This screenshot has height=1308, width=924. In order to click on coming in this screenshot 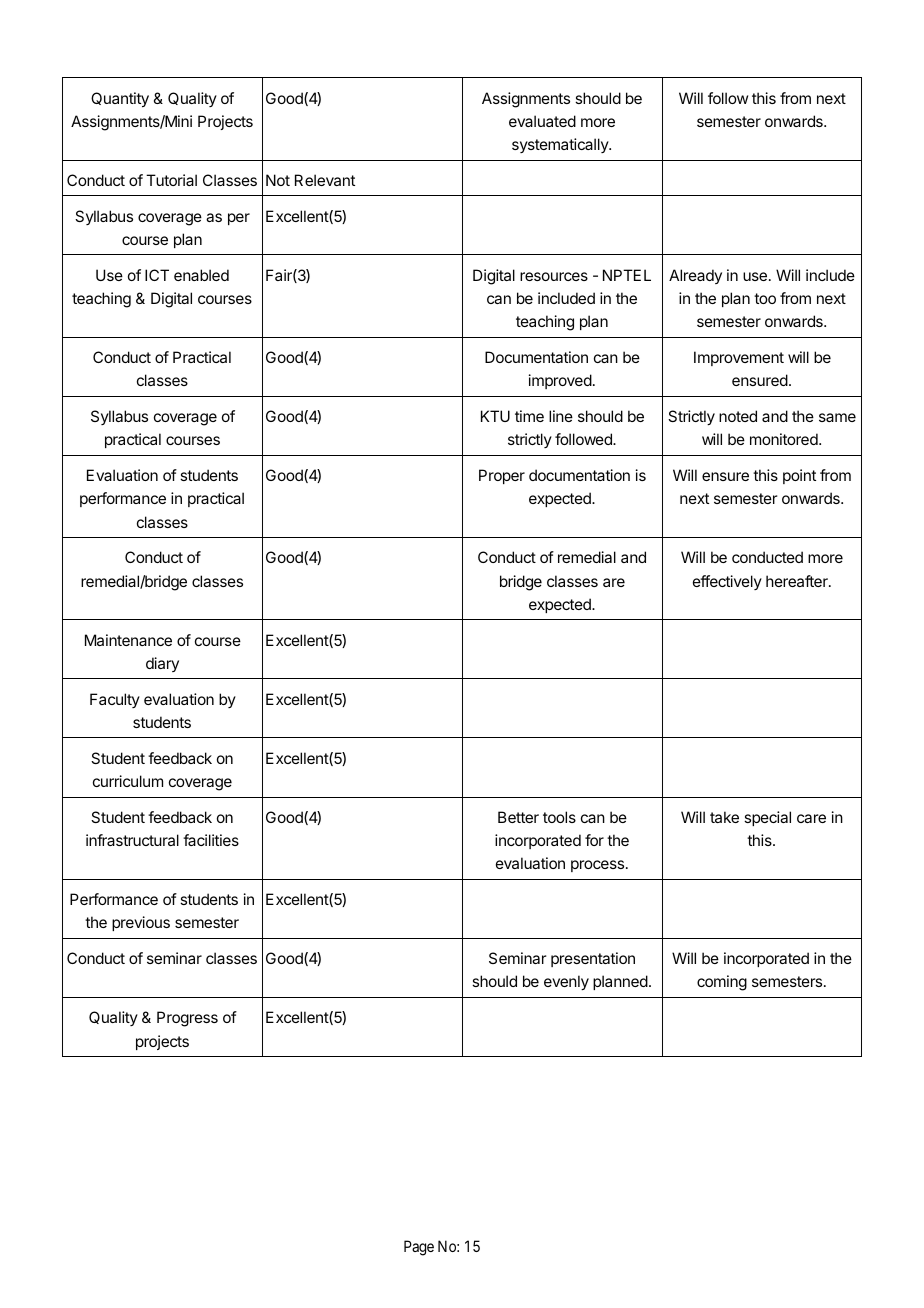, I will do `click(722, 983)`.
